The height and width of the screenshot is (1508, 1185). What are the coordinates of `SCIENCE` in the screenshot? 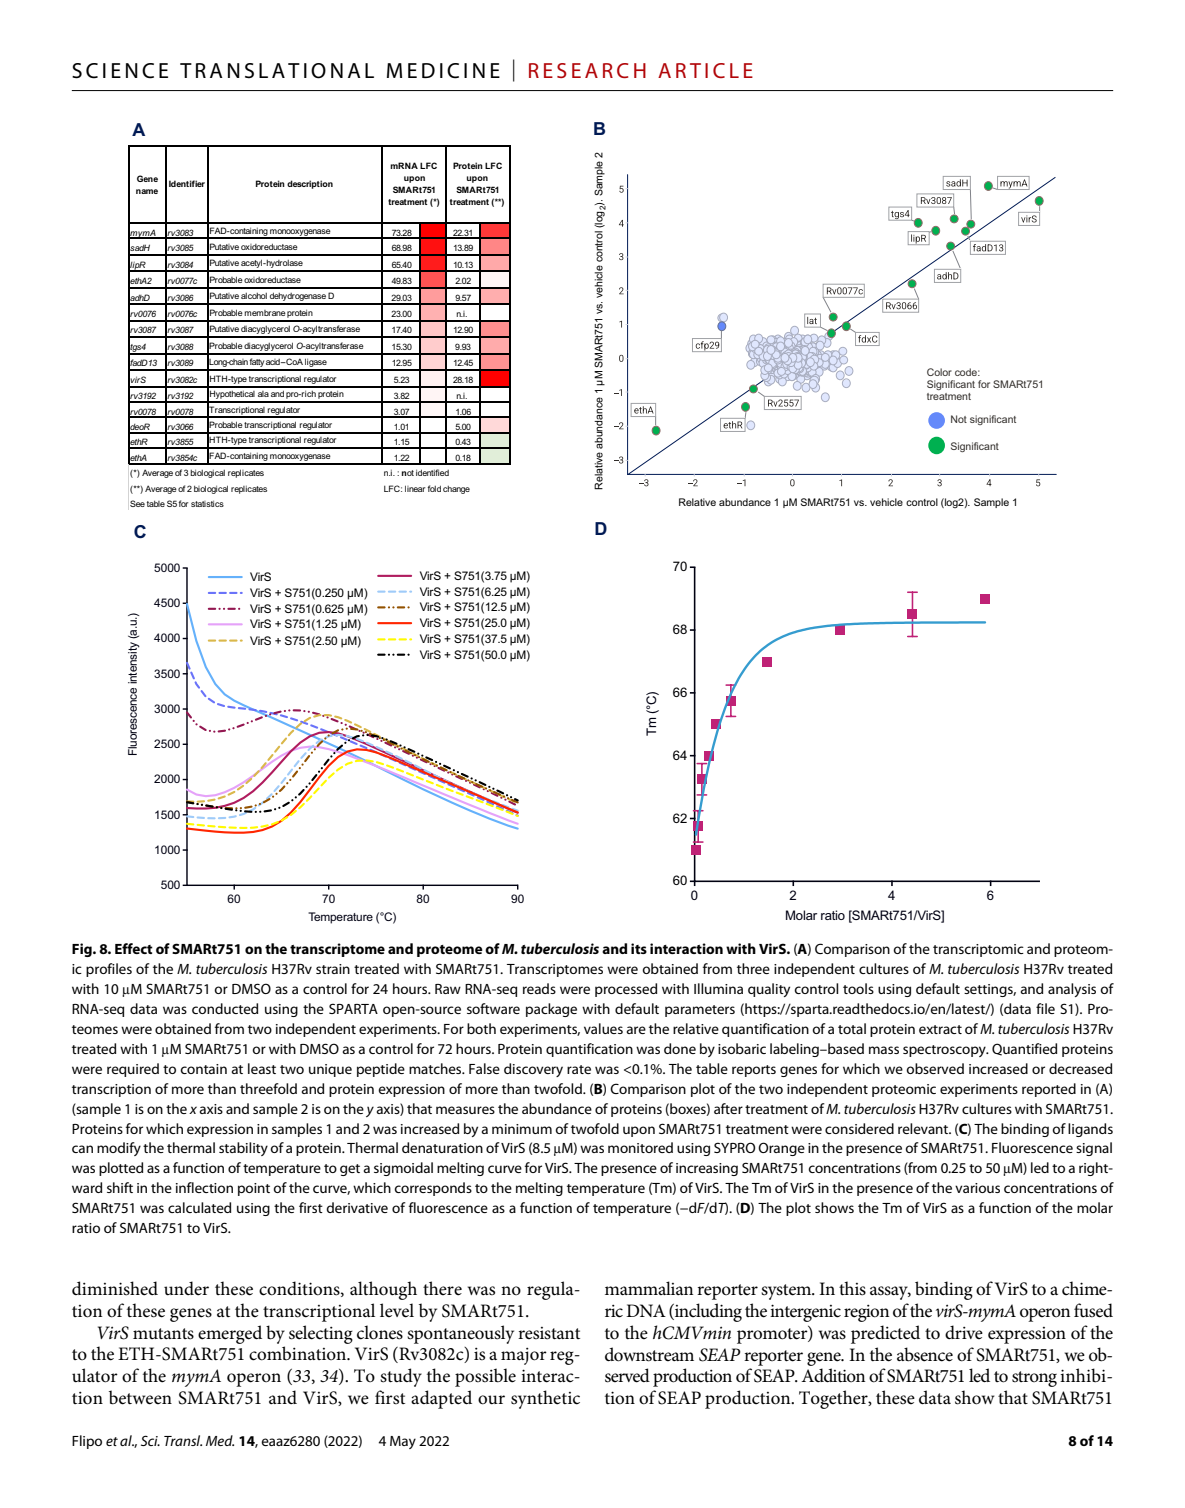 It's located at (120, 71).
